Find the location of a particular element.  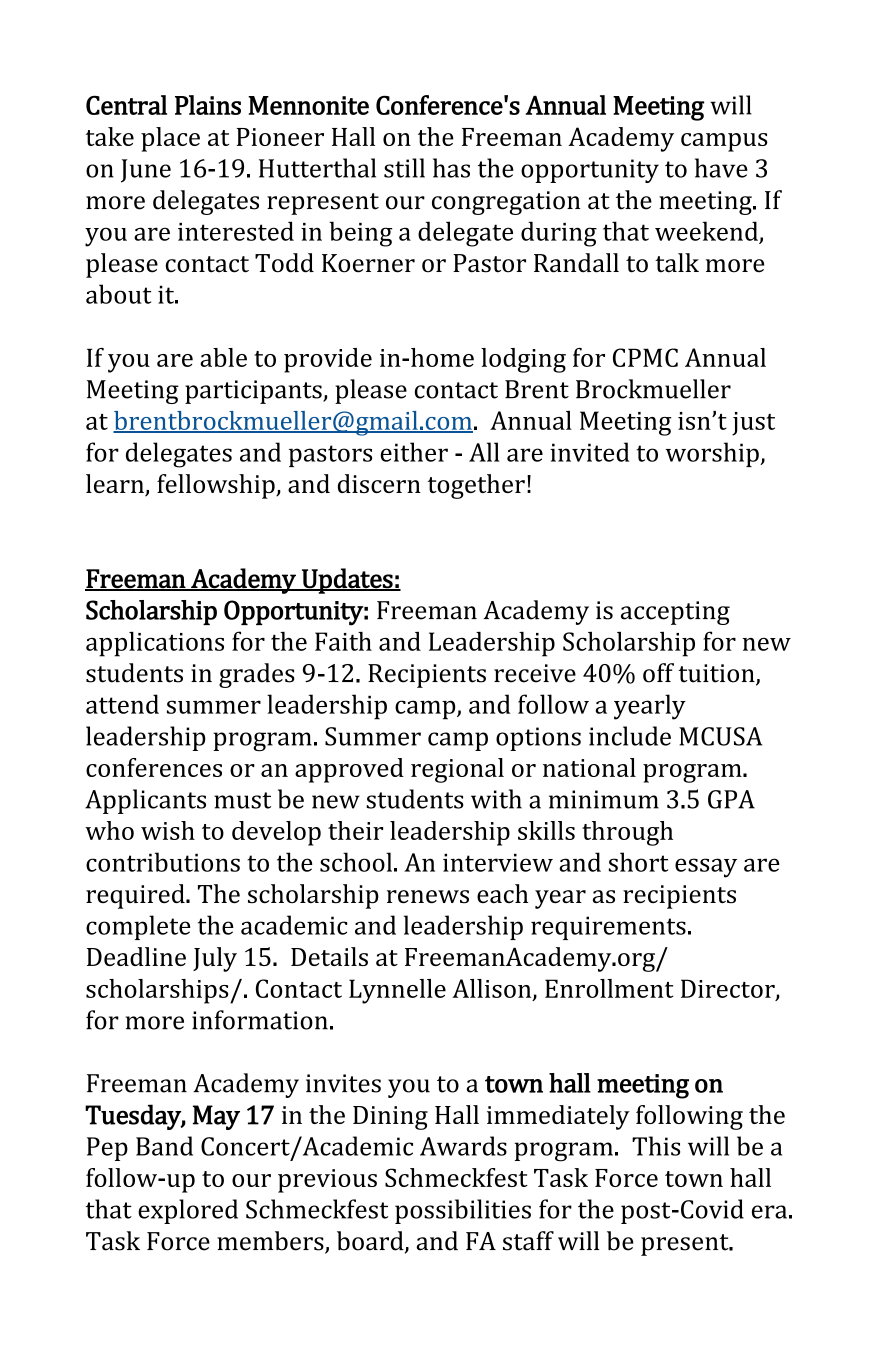

place is located at coordinates (170, 139).
